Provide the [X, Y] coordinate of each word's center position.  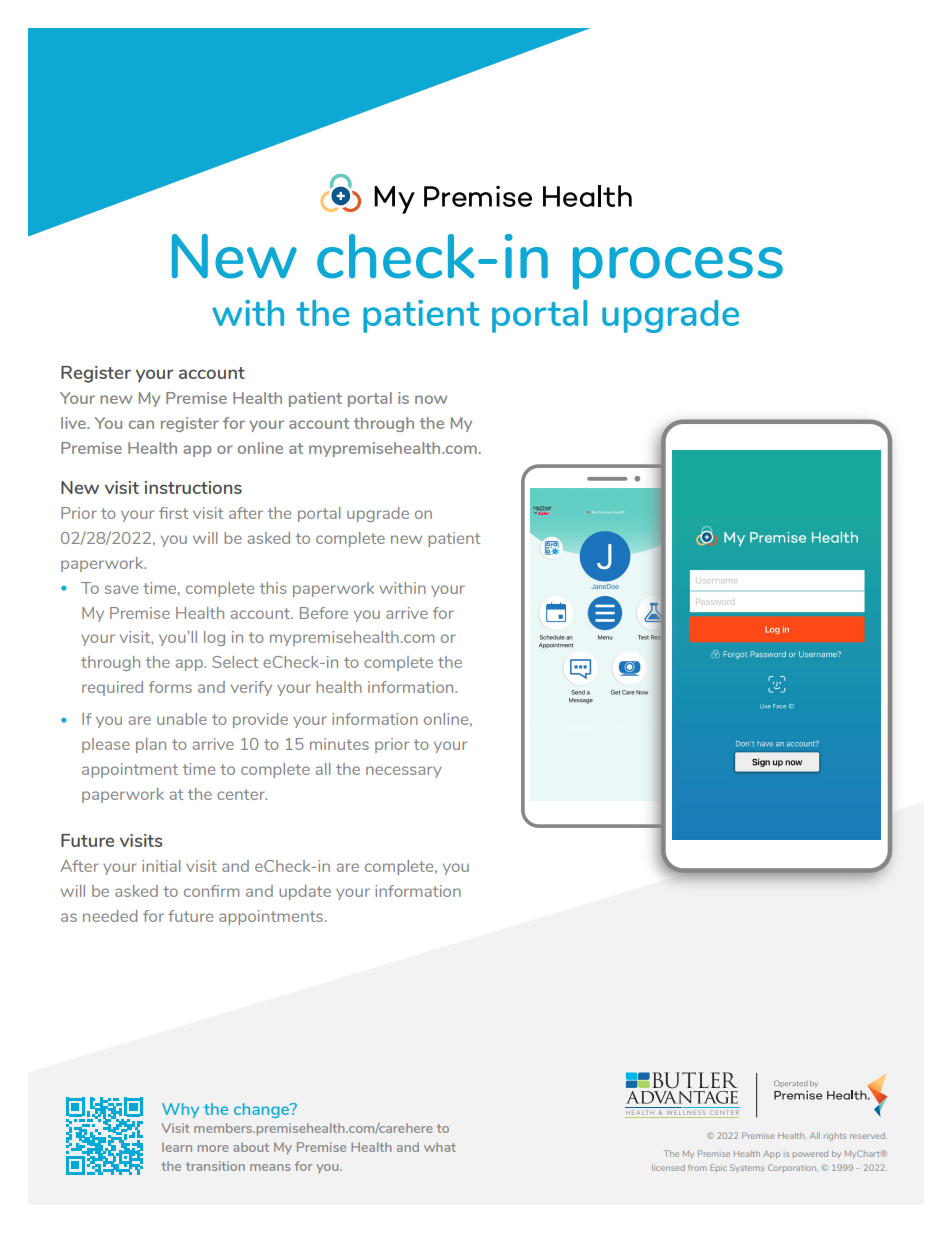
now [431, 399]
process [678, 268]
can [141, 424]
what [440, 1147]
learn [177, 1147]
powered [810, 1154]
